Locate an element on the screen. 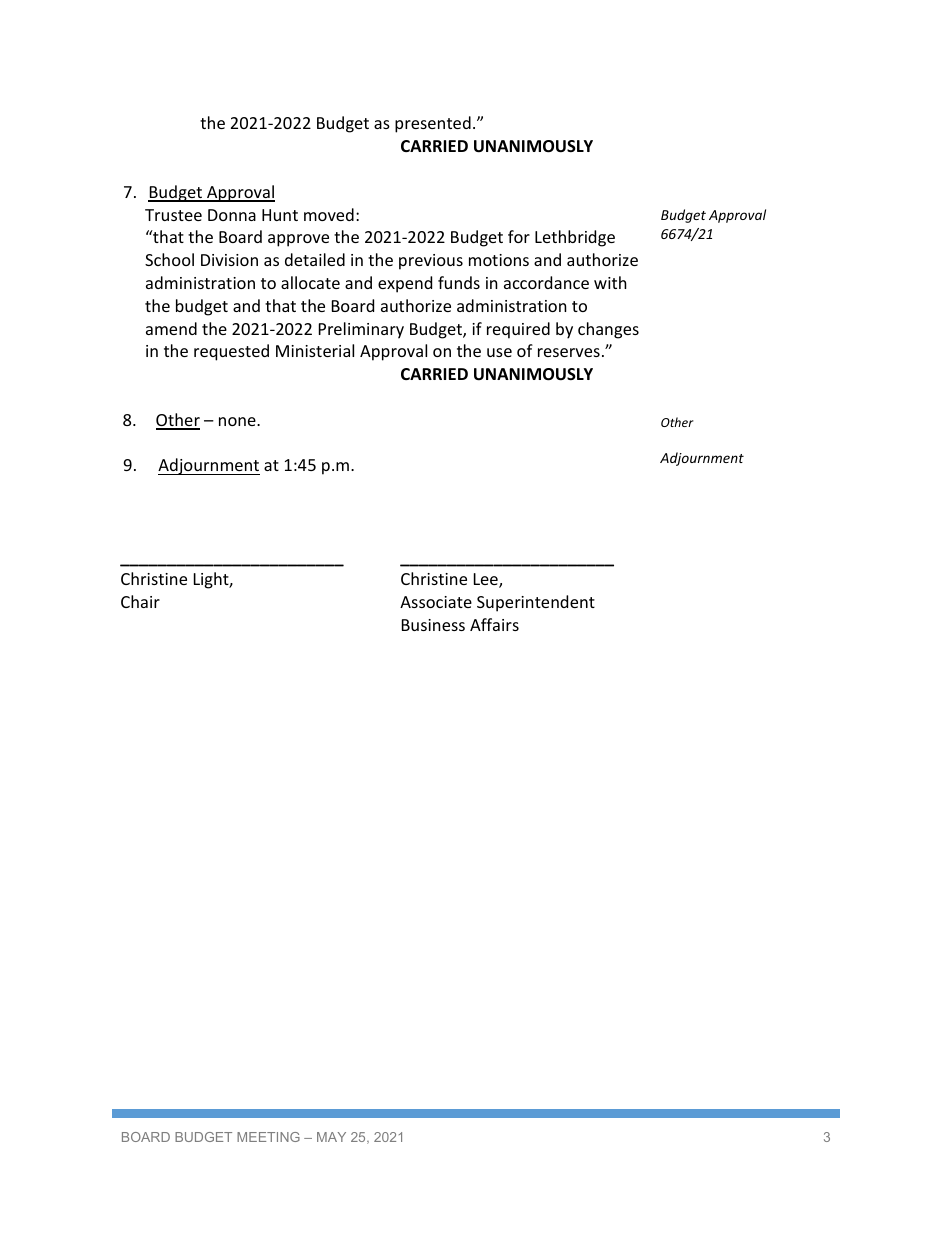 The image size is (952, 1233). Chair is located at coordinates (140, 601).
